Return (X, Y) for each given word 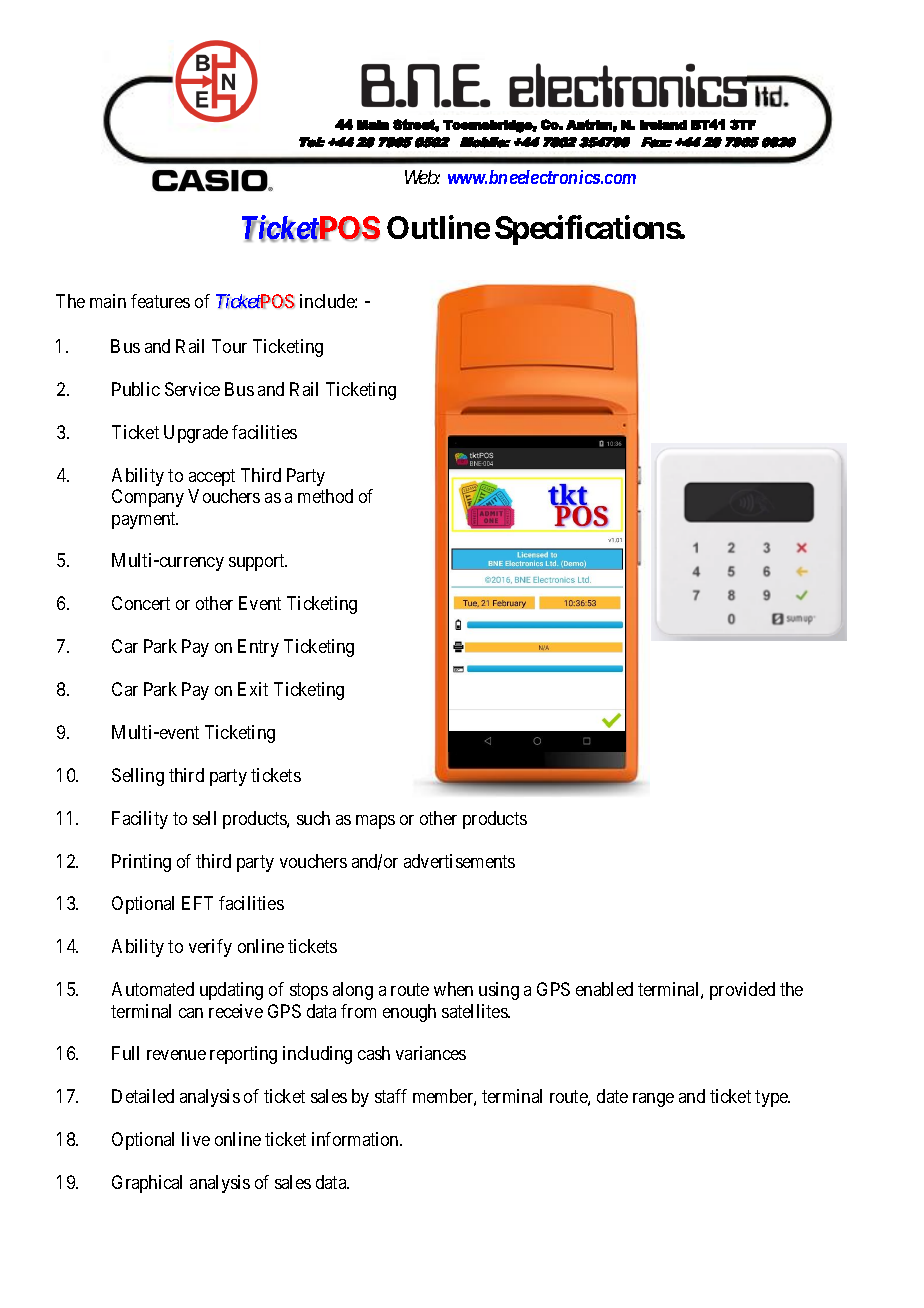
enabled (604, 989)
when (453, 989)
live (196, 1139)
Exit (253, 689)
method (325, 496)
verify (210, 948)
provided (742, 991)
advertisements (459, 861)
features (160, 301)
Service (192, 389)
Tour (229, 346)
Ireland (663, 125)
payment (145, 520)
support (258, 563)
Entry (258, 648)
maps (375, 822)
